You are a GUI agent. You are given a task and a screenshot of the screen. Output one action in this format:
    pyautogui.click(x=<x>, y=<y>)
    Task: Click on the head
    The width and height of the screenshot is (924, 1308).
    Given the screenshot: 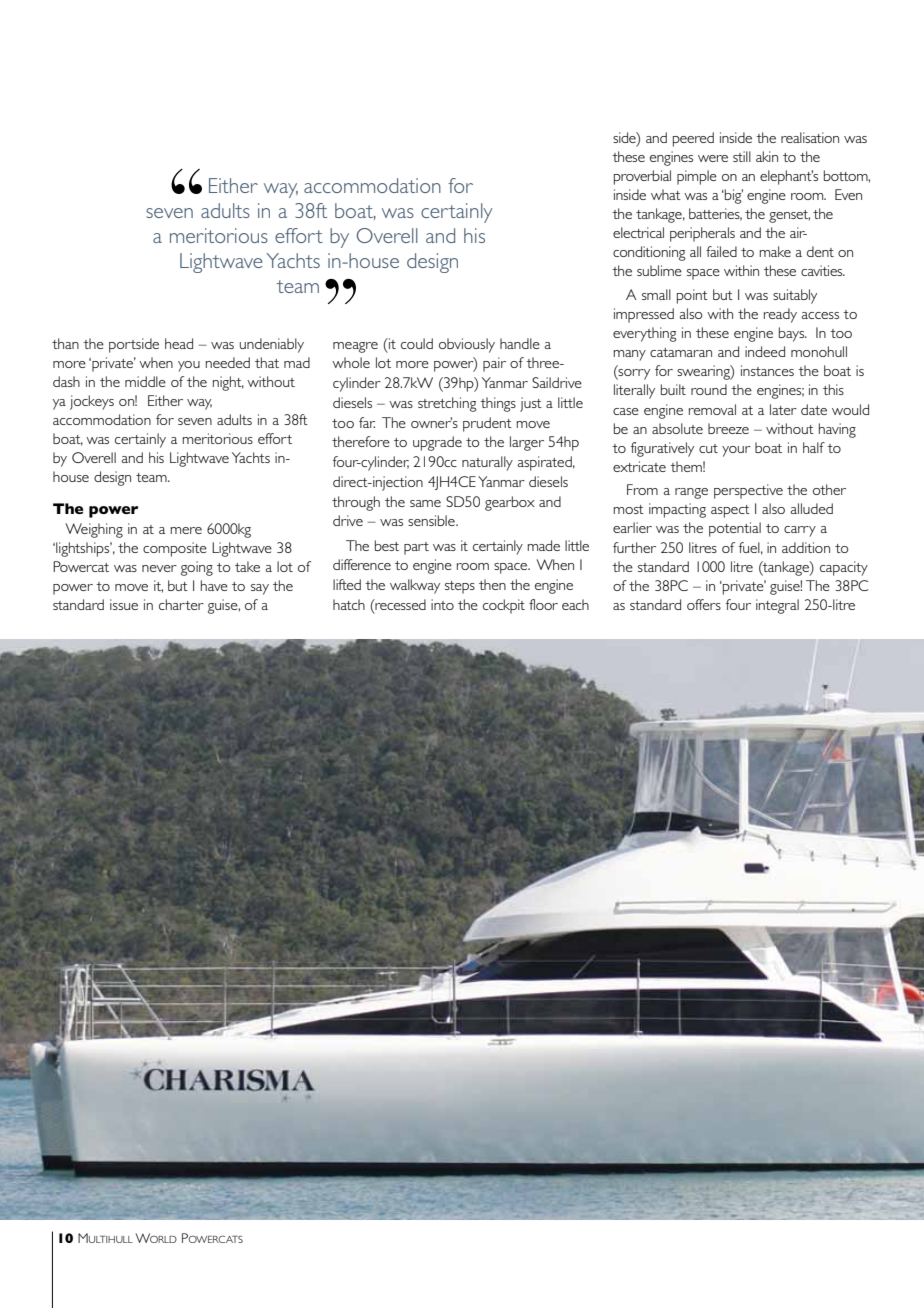 What is the action you would take?
    pyautogui.click(x=179, y=343)
